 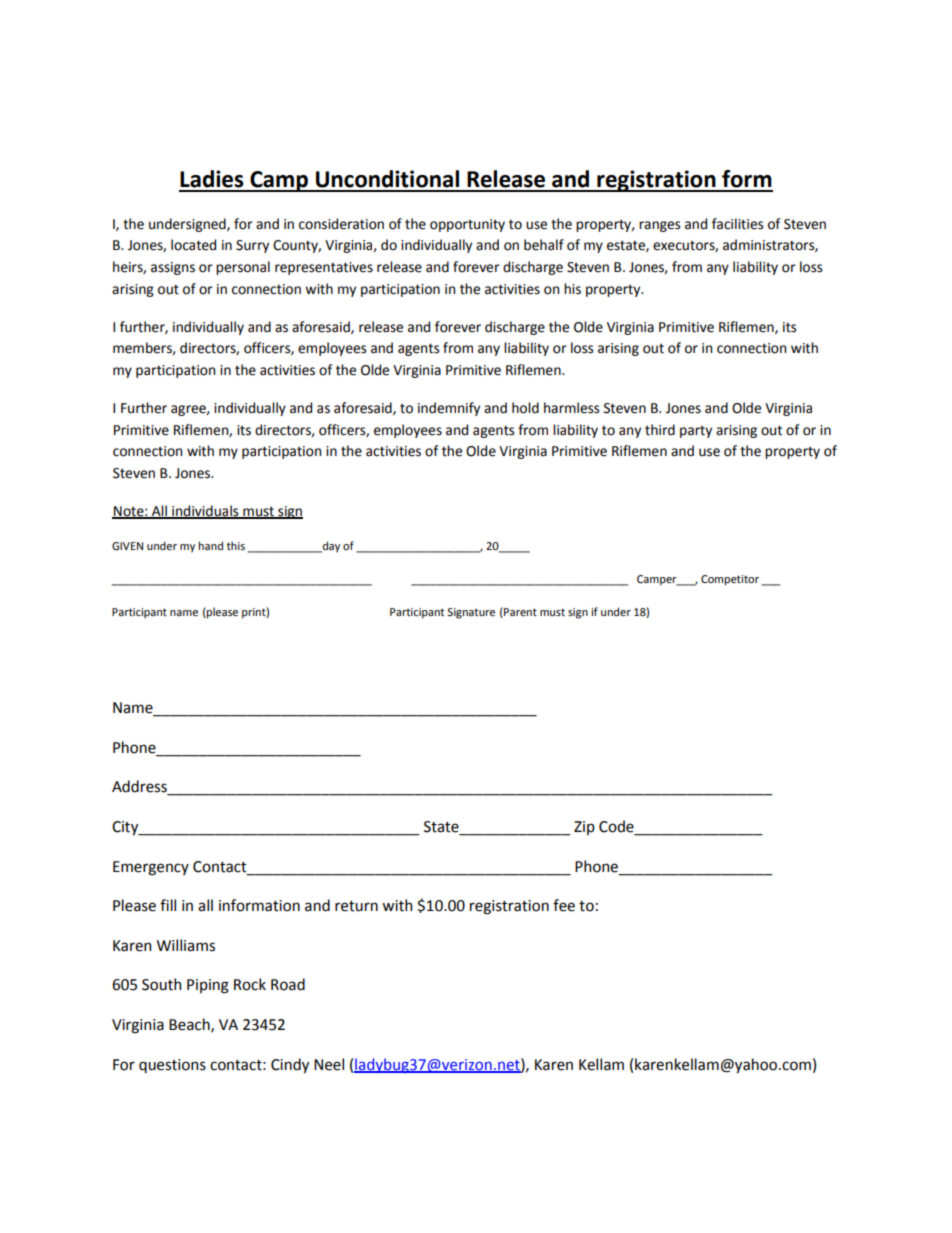 I want to click on Competitor, so click(x=730, y=580).
